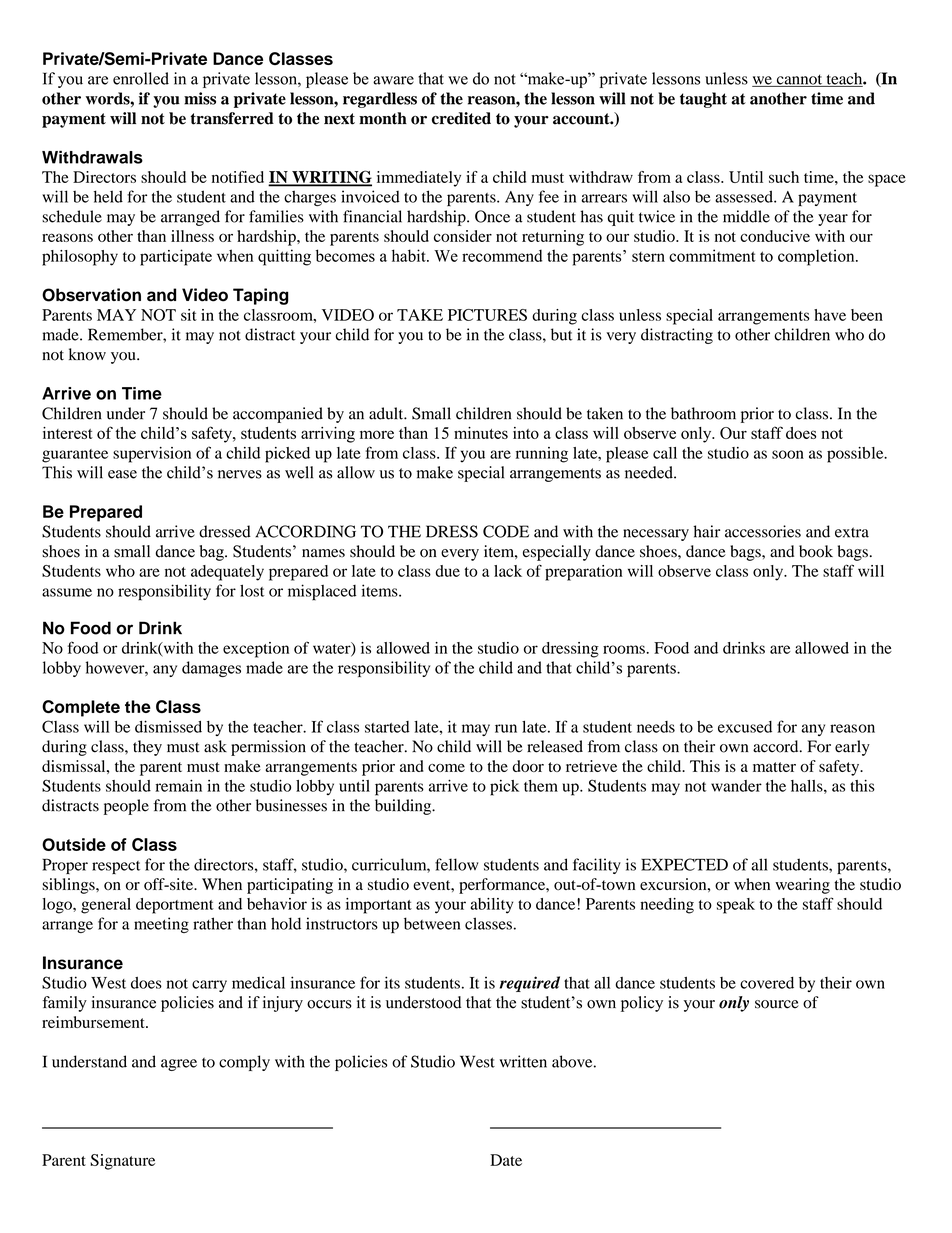 The height and width of the screenshot is (1233, 952). What do you see at coordinates (461, 118) in the screenshot?
I see `credited` at bounding box center [461, 118].
